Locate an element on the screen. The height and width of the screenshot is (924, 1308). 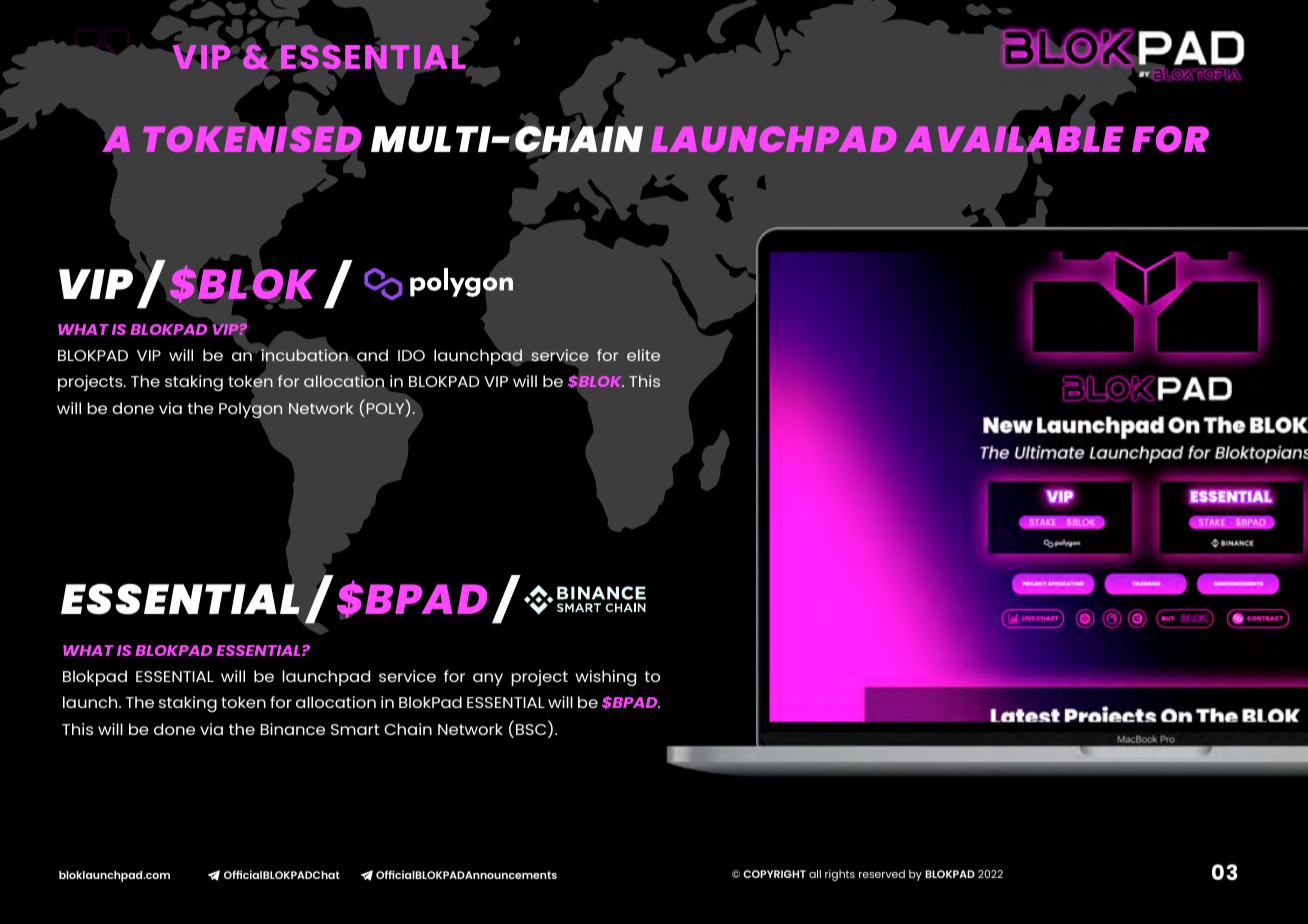
wishing is located at coordinates (605, 678).
